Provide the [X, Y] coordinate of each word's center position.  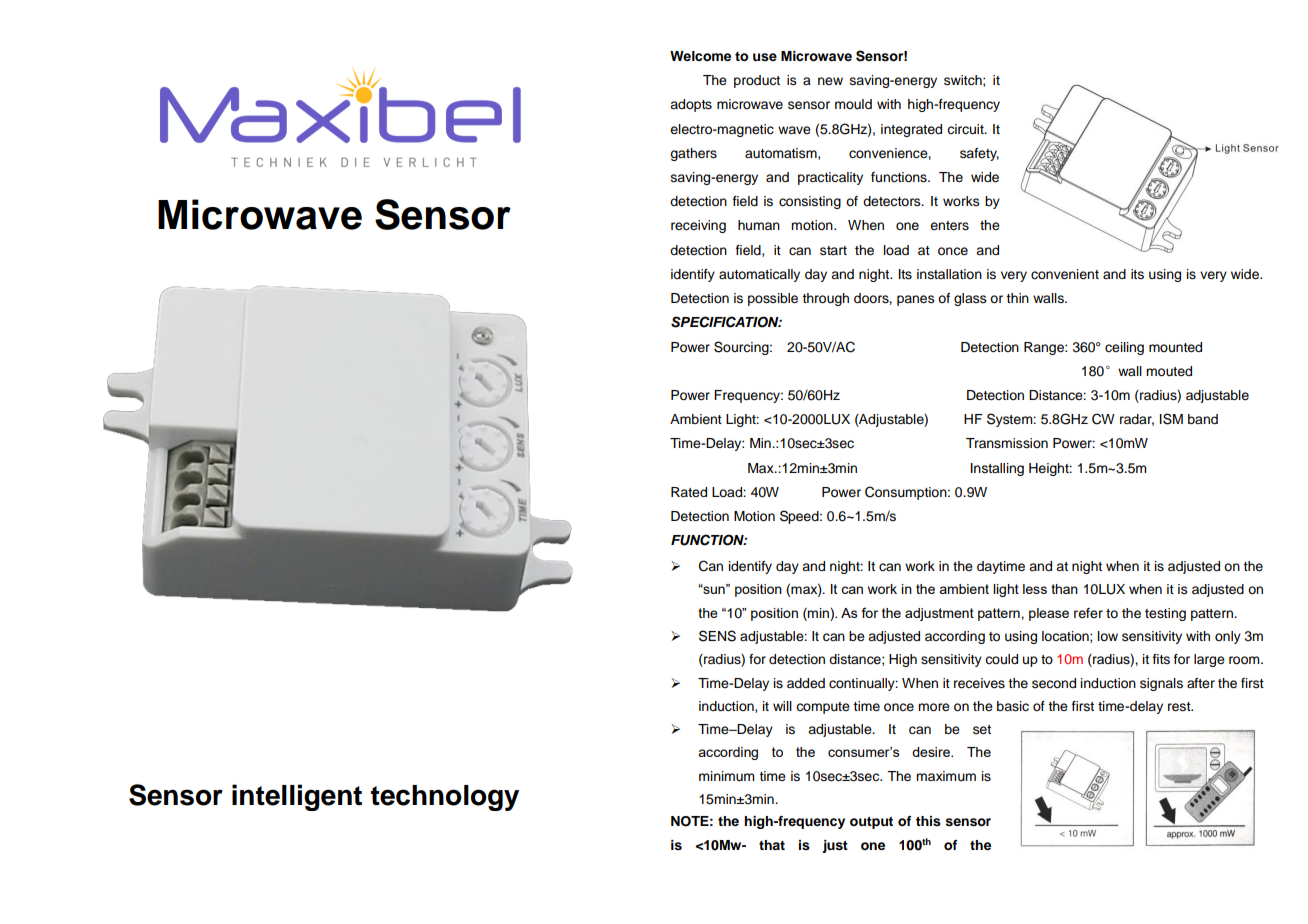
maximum [946, 776]
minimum [727, 776]
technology [445, 798]
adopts [691, 105]
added [806, 683]
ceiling [1124, 348]
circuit [966, 129]
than [1064, 589]
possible [773, 299]
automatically [759, 275]
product [757, 81]
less [1035, 589]
